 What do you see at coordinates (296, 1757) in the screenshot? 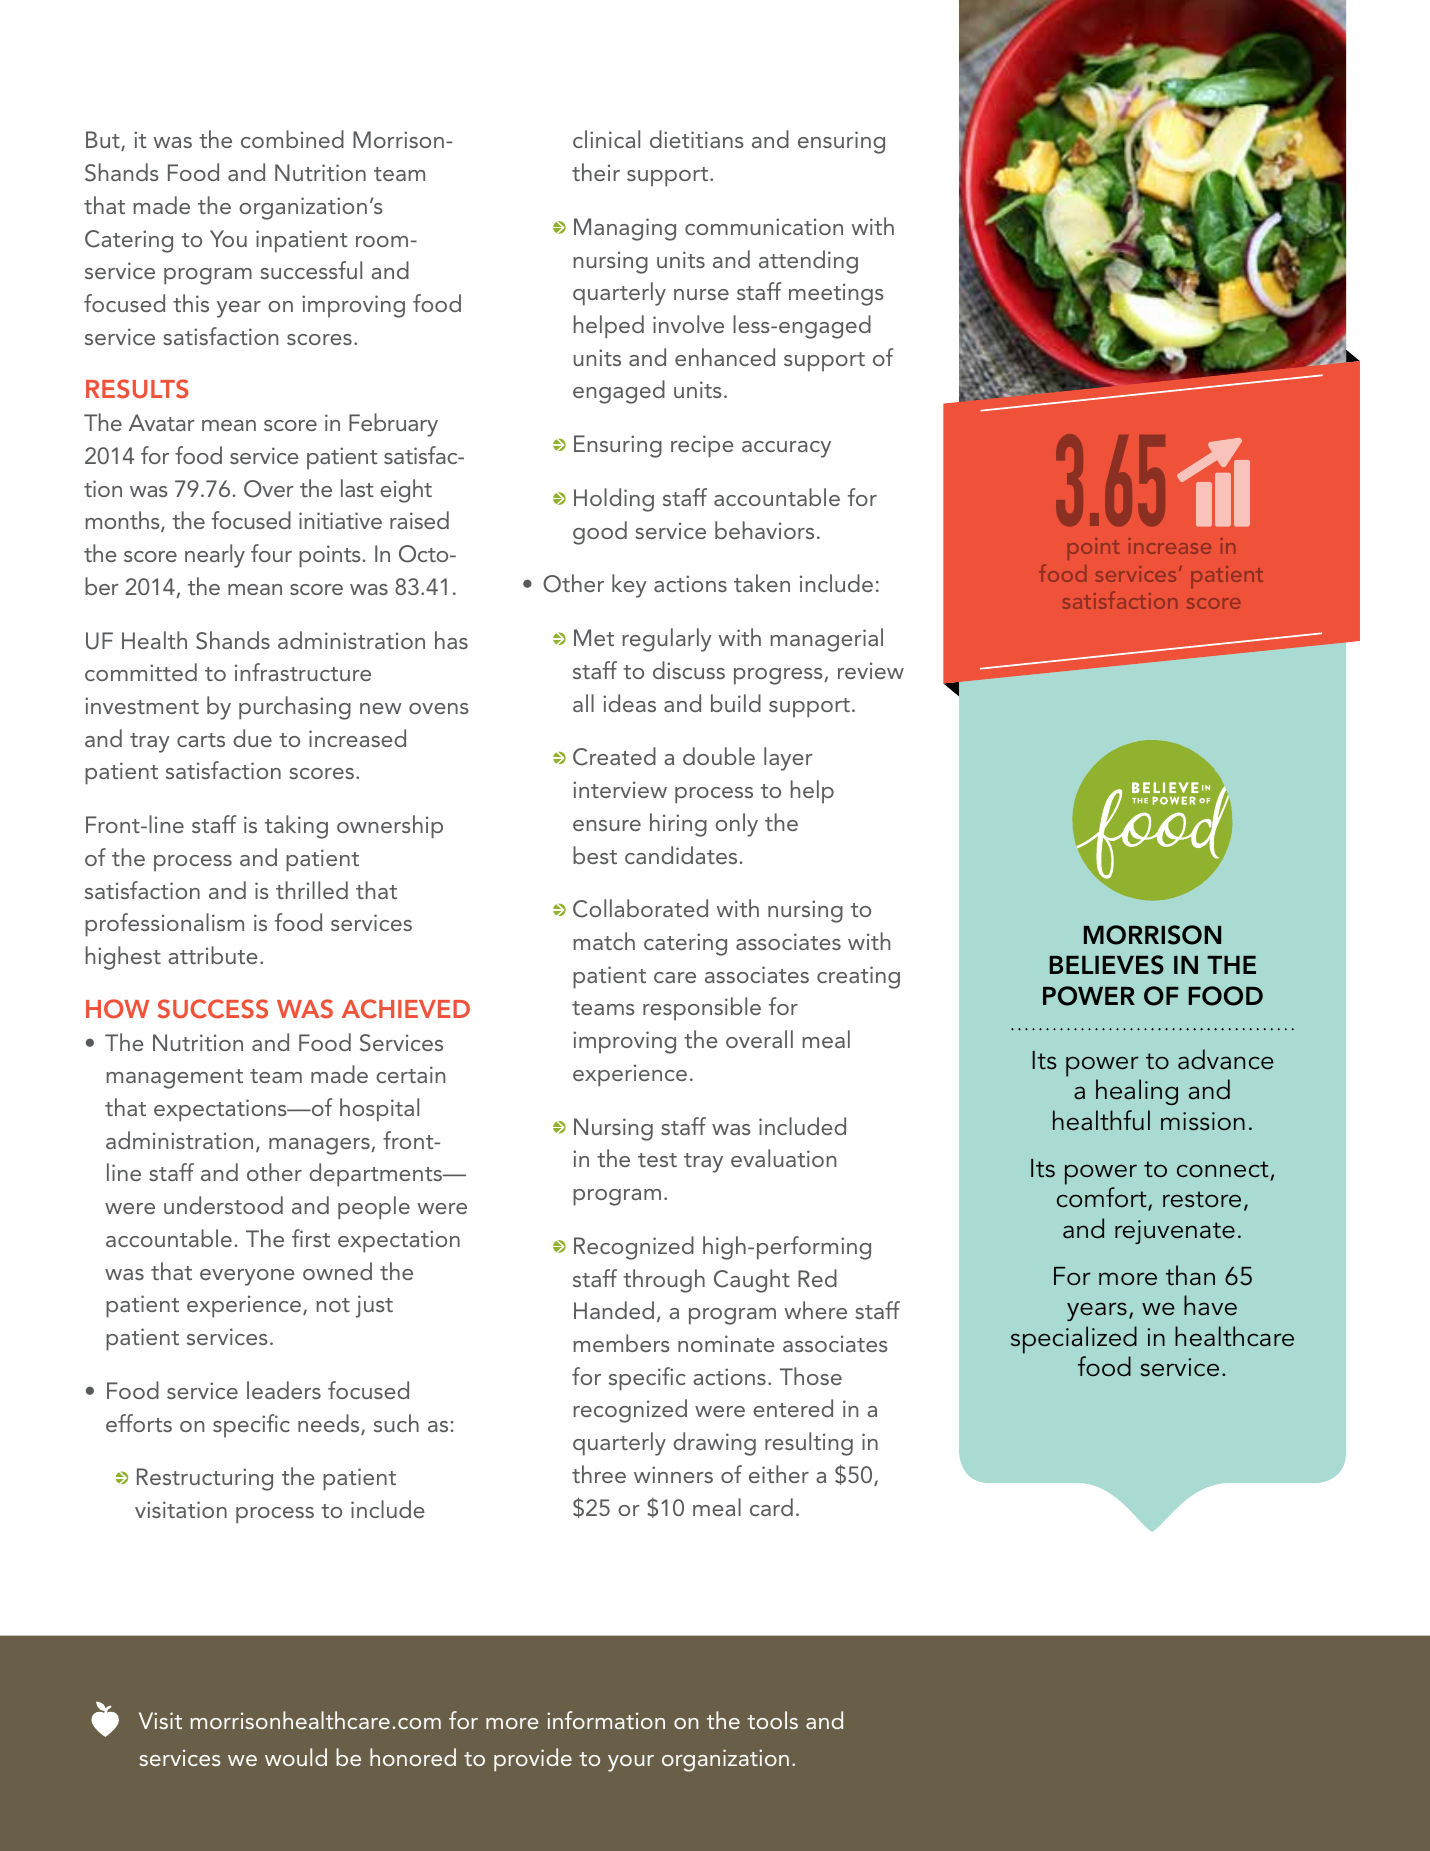
I see `would` at bounding box center [296, 1757].
